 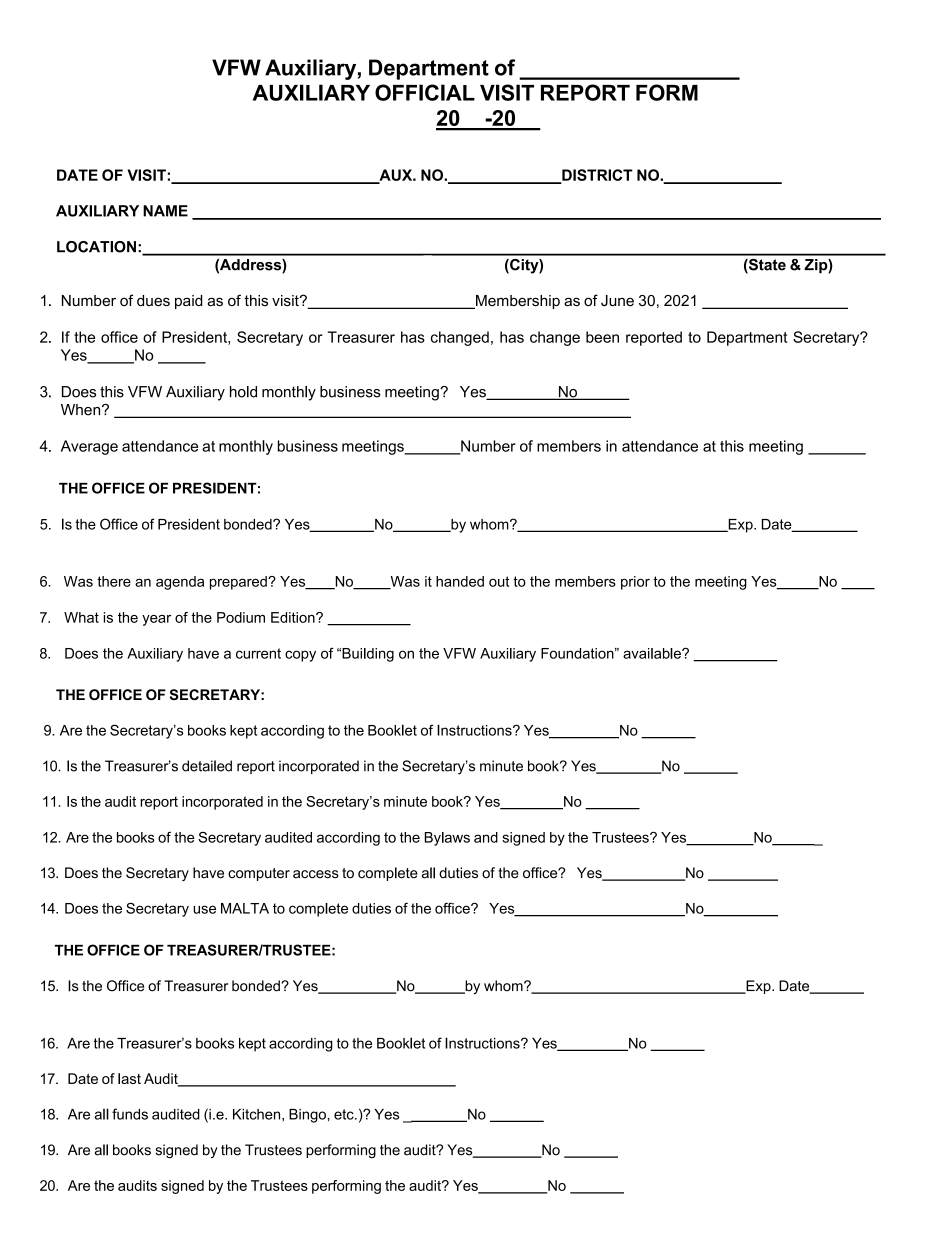 What do you see at coordinates (294, 617) in the page?
I see `Edition` at bounding box center [294, 617].
